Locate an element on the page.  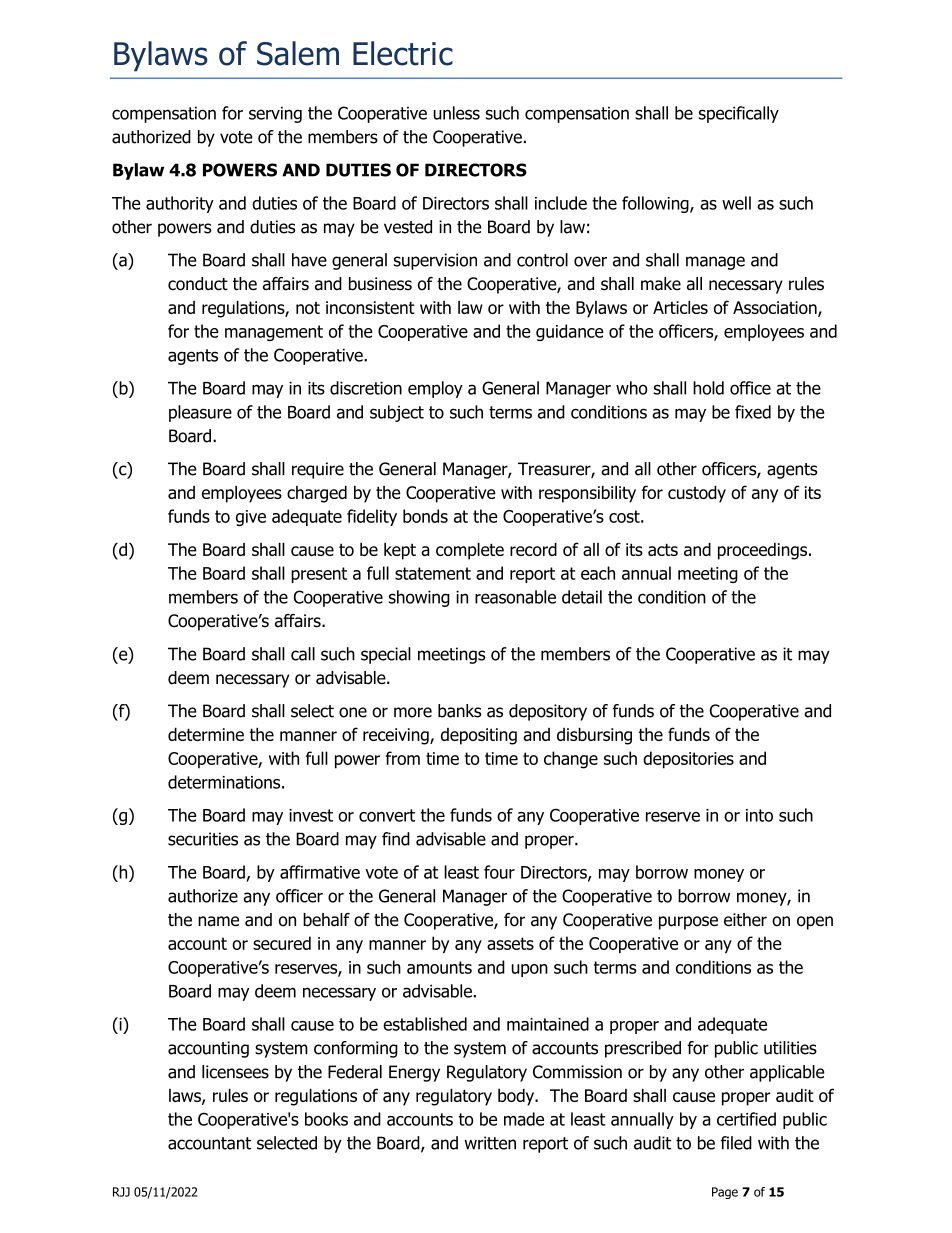
books is located at coordinates (326, 1119).
